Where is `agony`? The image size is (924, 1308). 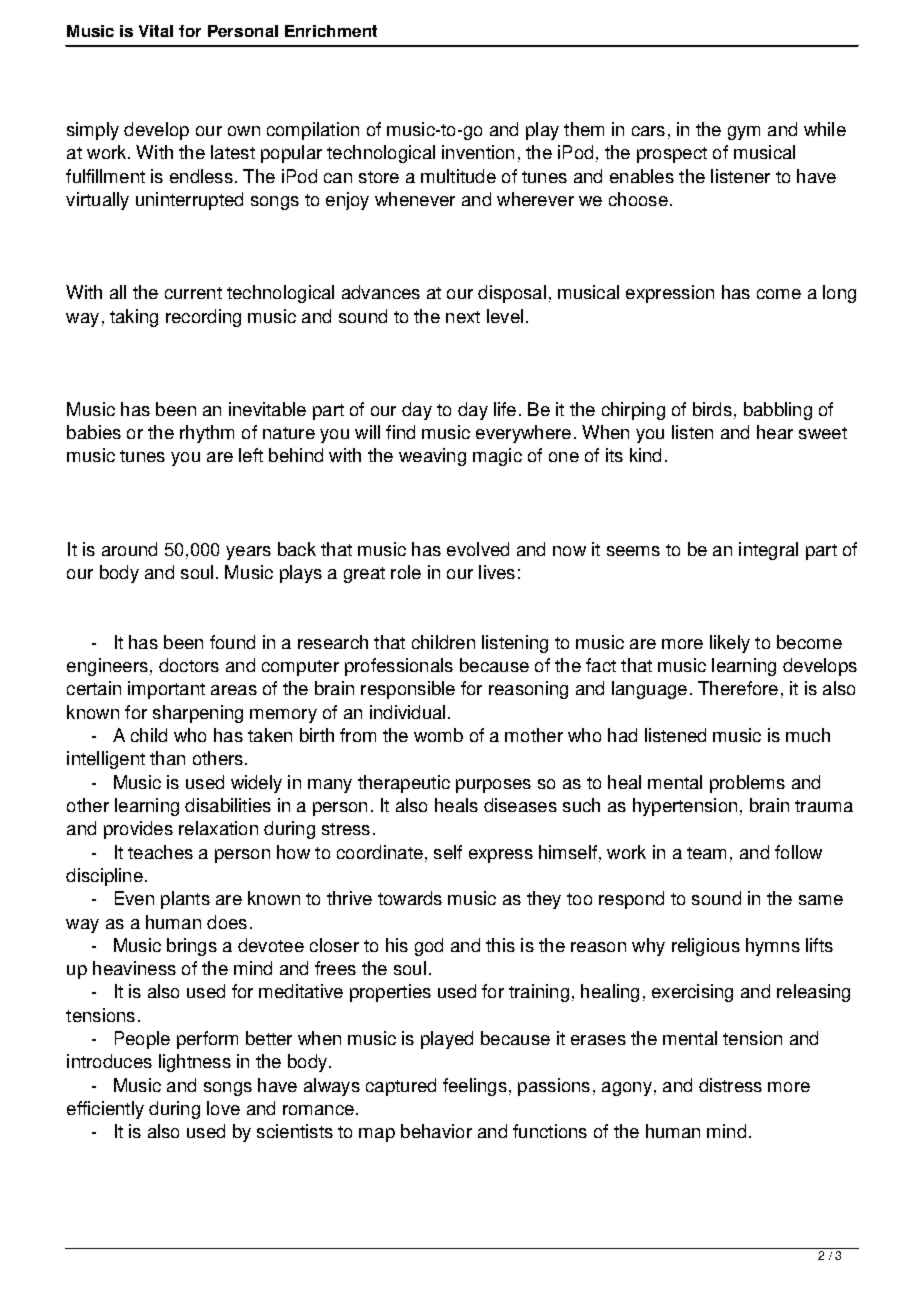
agony is located at coordinates (627, 1089).
